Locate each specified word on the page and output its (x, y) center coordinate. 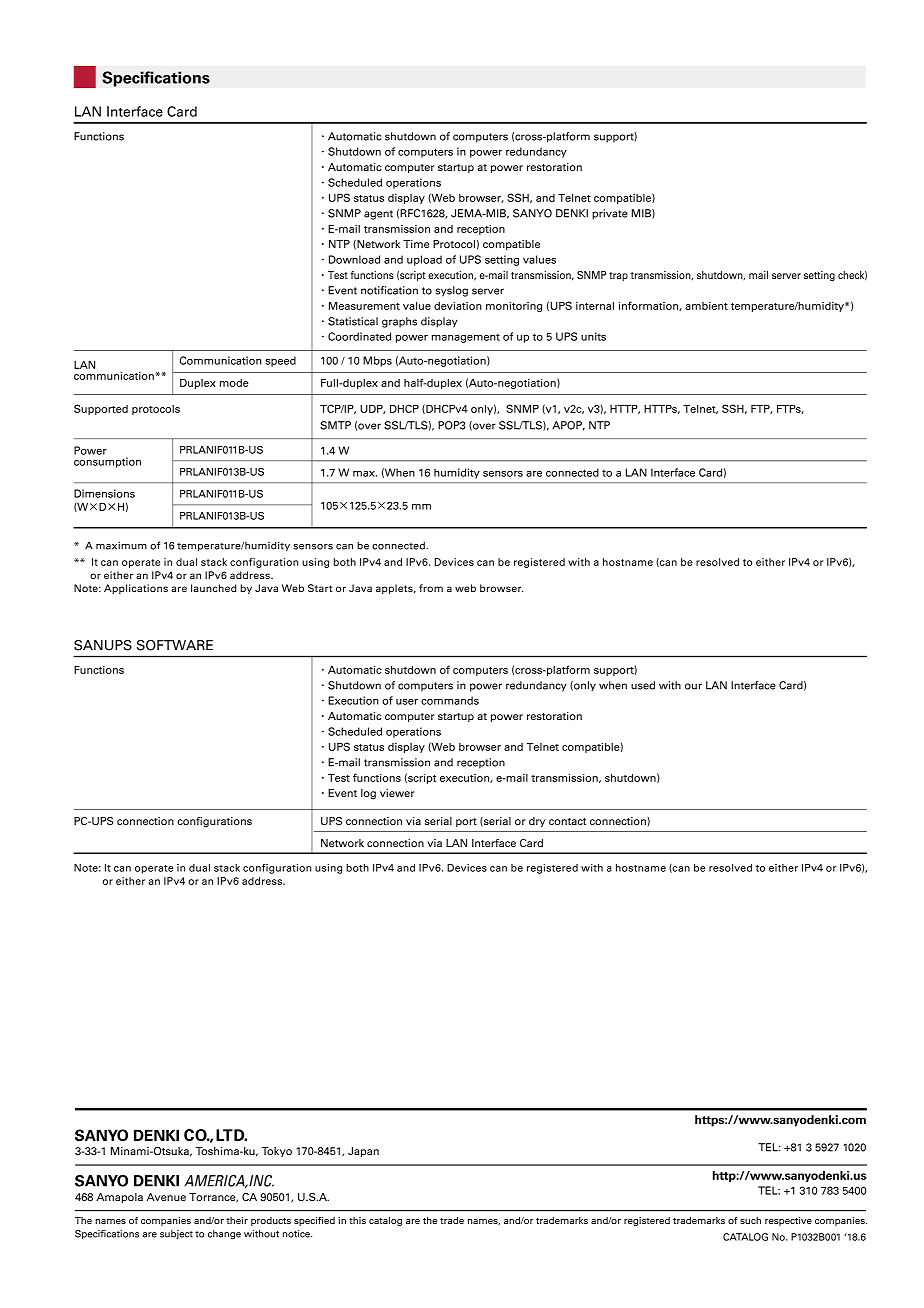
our (693, 686)
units (593, 336)
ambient (706, 306)
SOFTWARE (175, 645)
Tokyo (277, 1152)
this (357, 1220)
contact (567, 821)
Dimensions (104, 493)
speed (280, 361)
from (431, 588)
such (750, 1220)
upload (424, 260)
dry (537, 822)
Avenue (166, 1197)
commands (450, 700)
